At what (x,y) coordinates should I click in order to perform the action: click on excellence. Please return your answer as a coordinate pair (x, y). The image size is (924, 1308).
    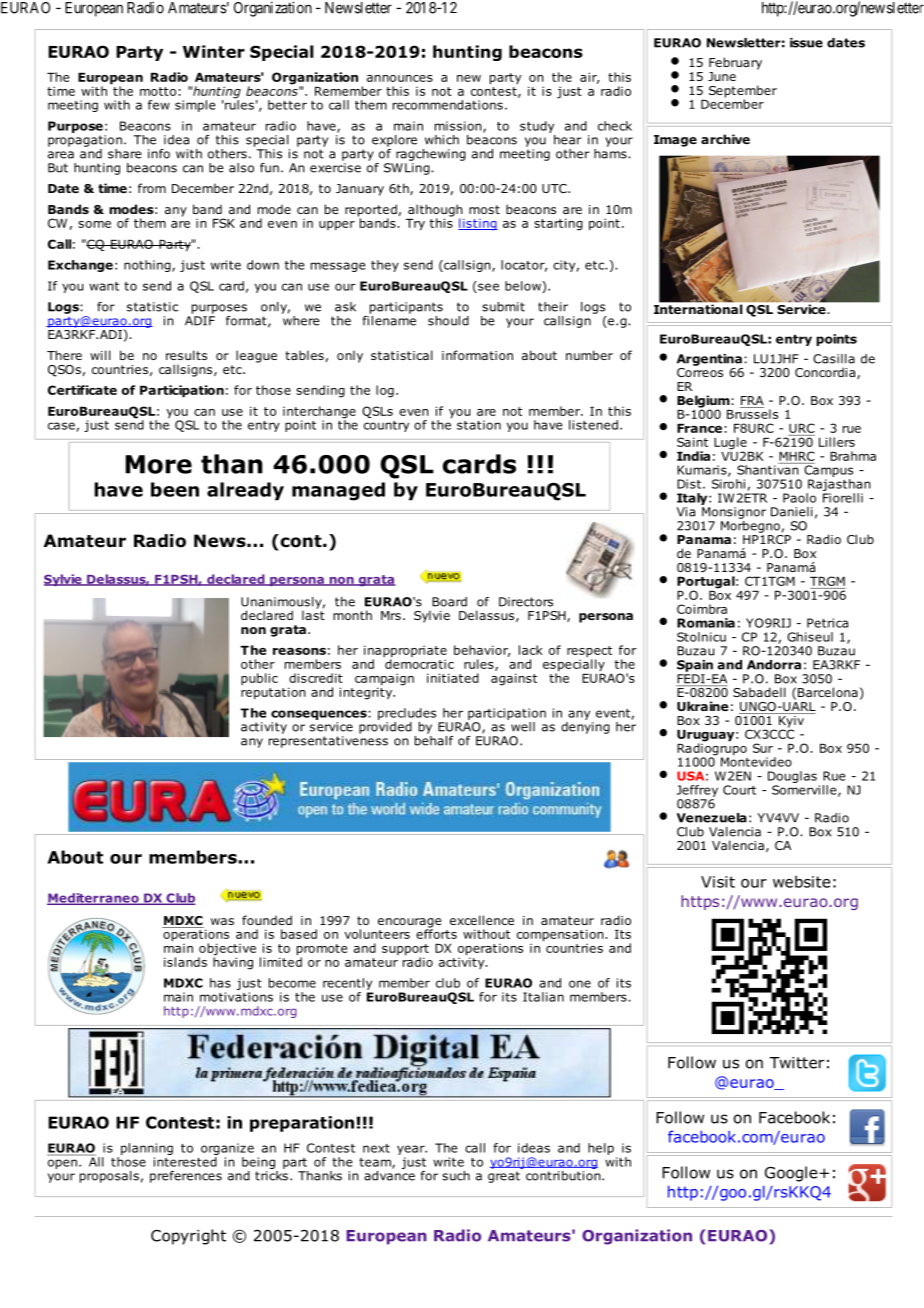
    Looking at the image, I should click on (482, 920).
